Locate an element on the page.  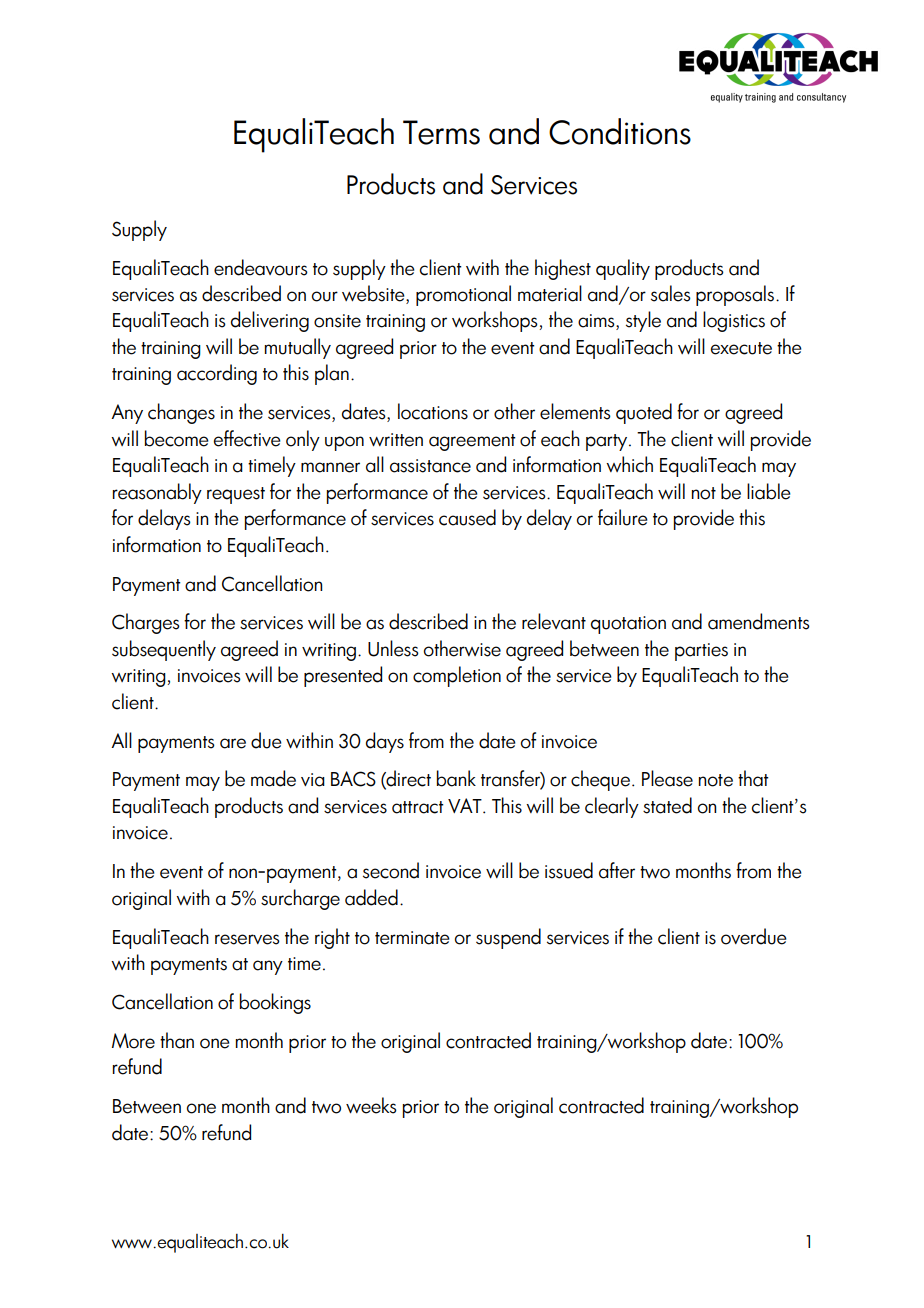
made is located at coordinates (273, 778).
